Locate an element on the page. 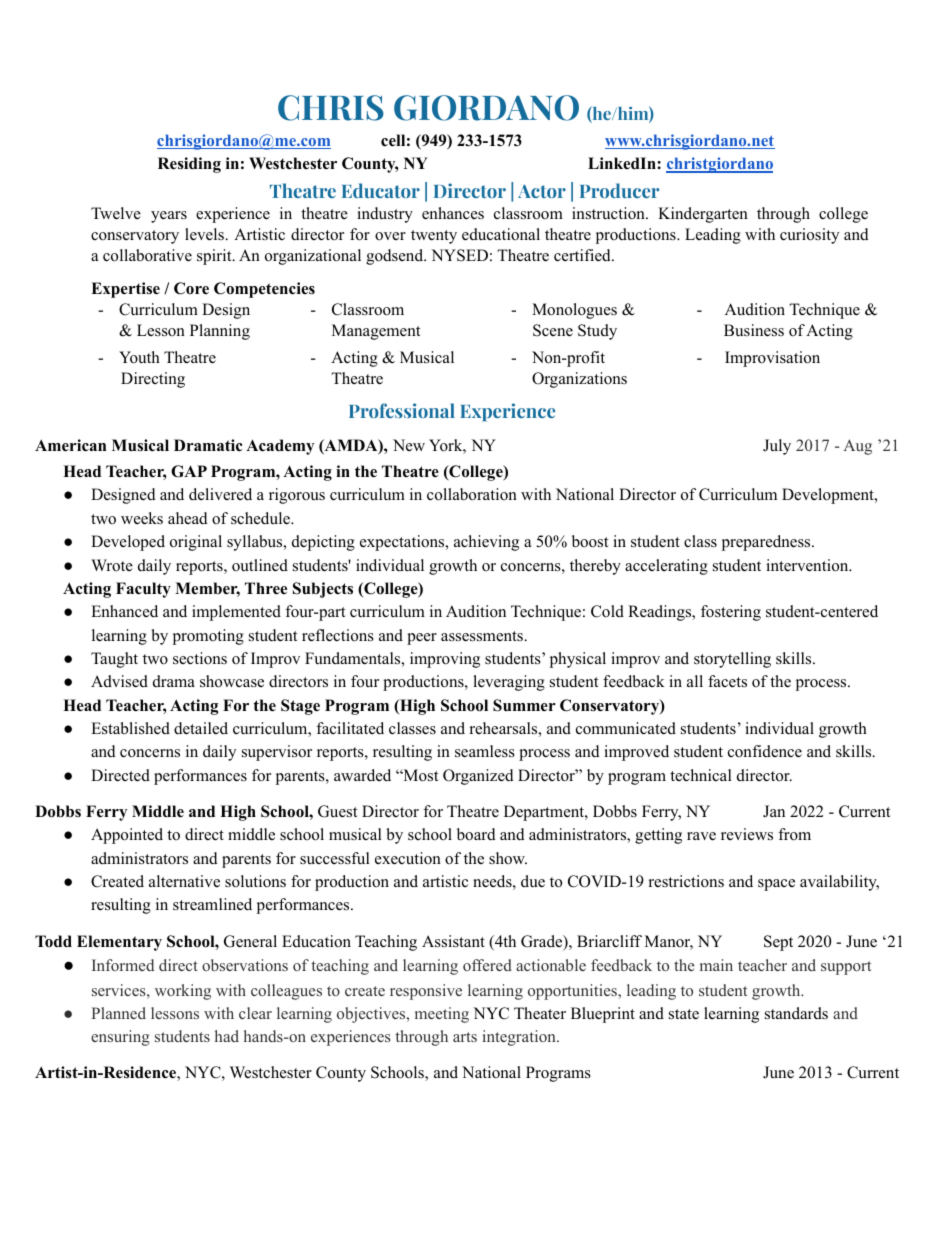 The height and width of the image is (1233, 952). Kindergarten is located at coordinates (703, 215).
